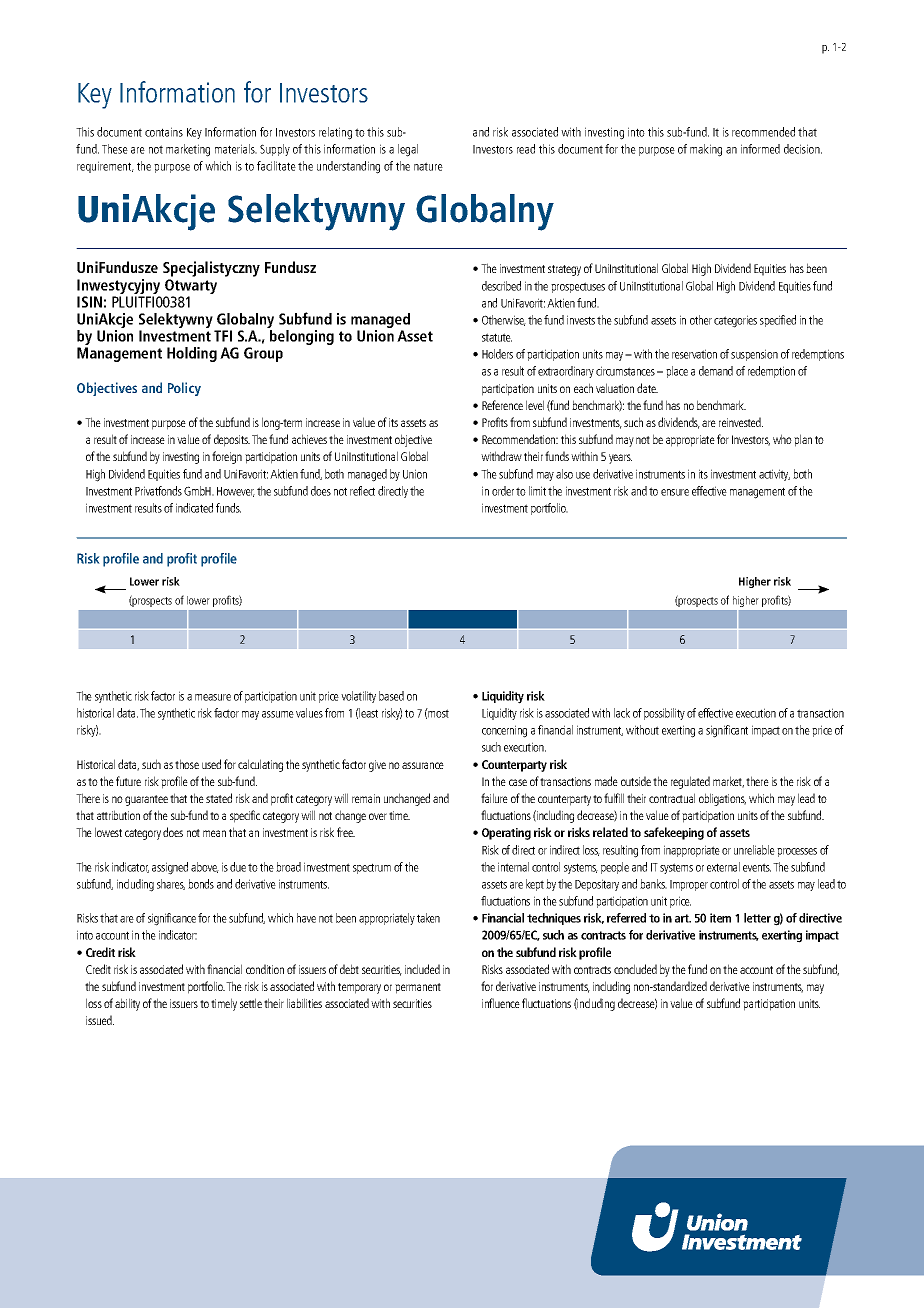 This page has width=924, height=1308. Describe the element at coordinates (164, 132) in the page. I see `contains` at that location.
